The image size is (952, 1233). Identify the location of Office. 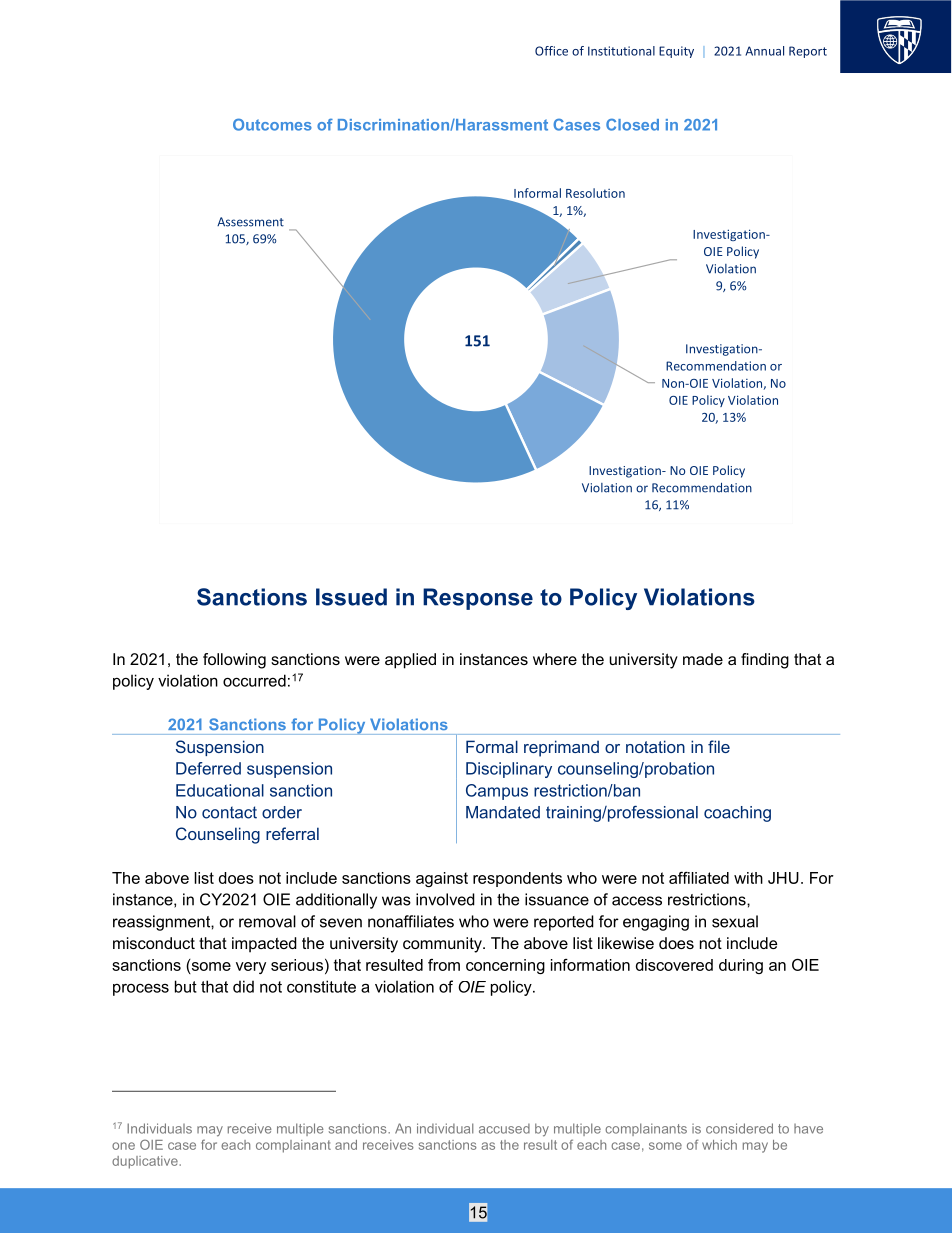
(551, 51).
